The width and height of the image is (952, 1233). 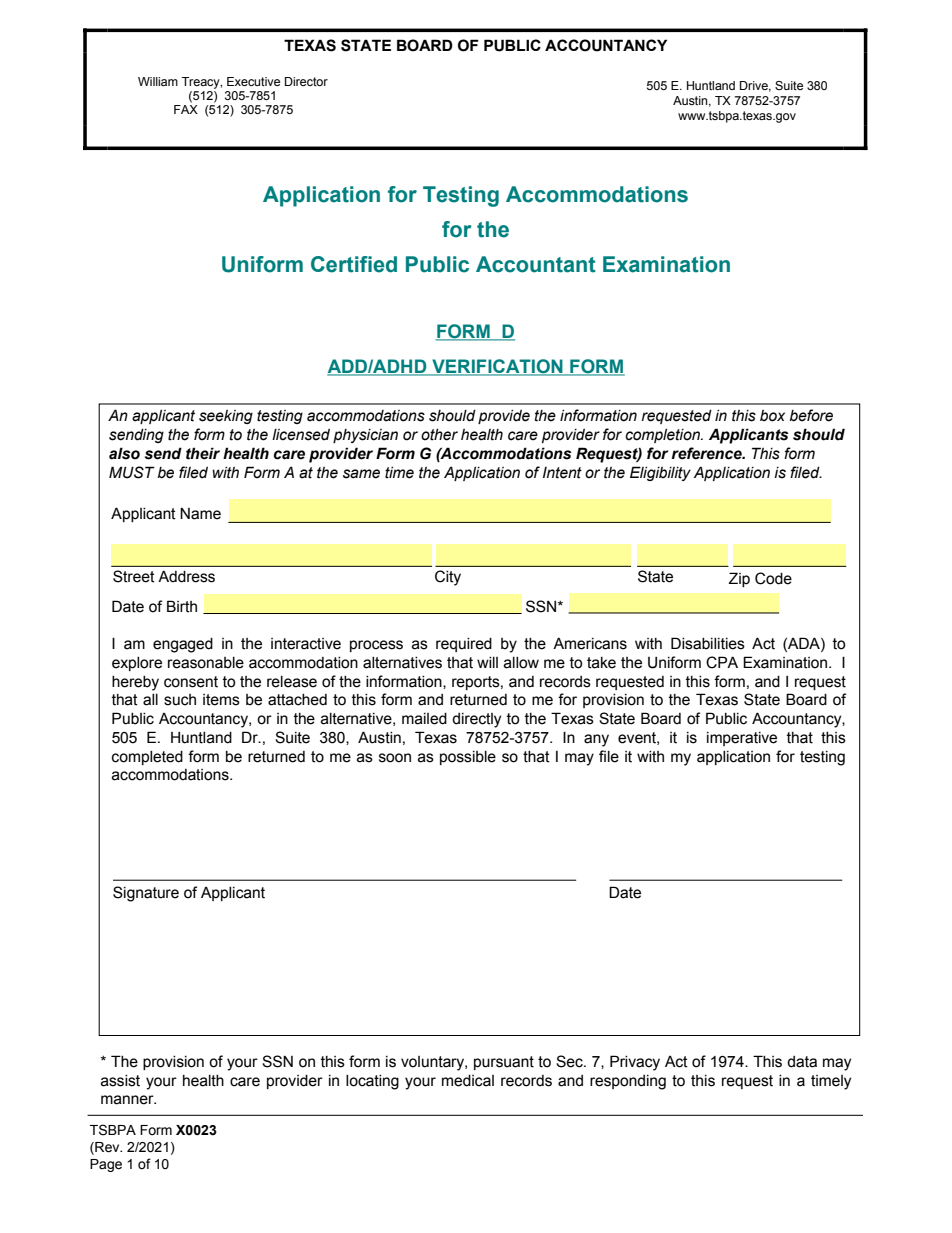 I want to click on their, so click(x=203, y=453).
